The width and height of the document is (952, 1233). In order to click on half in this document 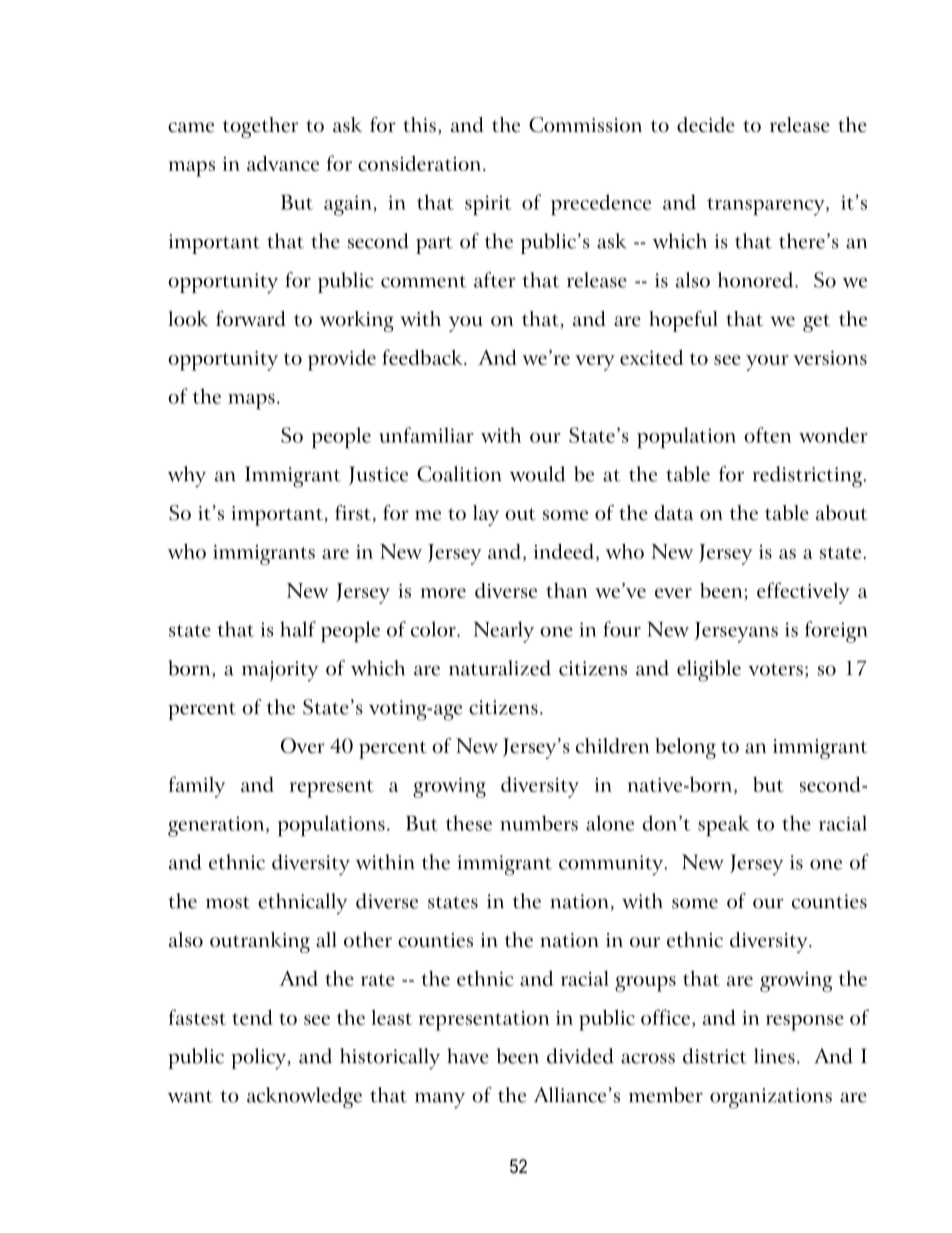, I will do `click(298, 629)`.
